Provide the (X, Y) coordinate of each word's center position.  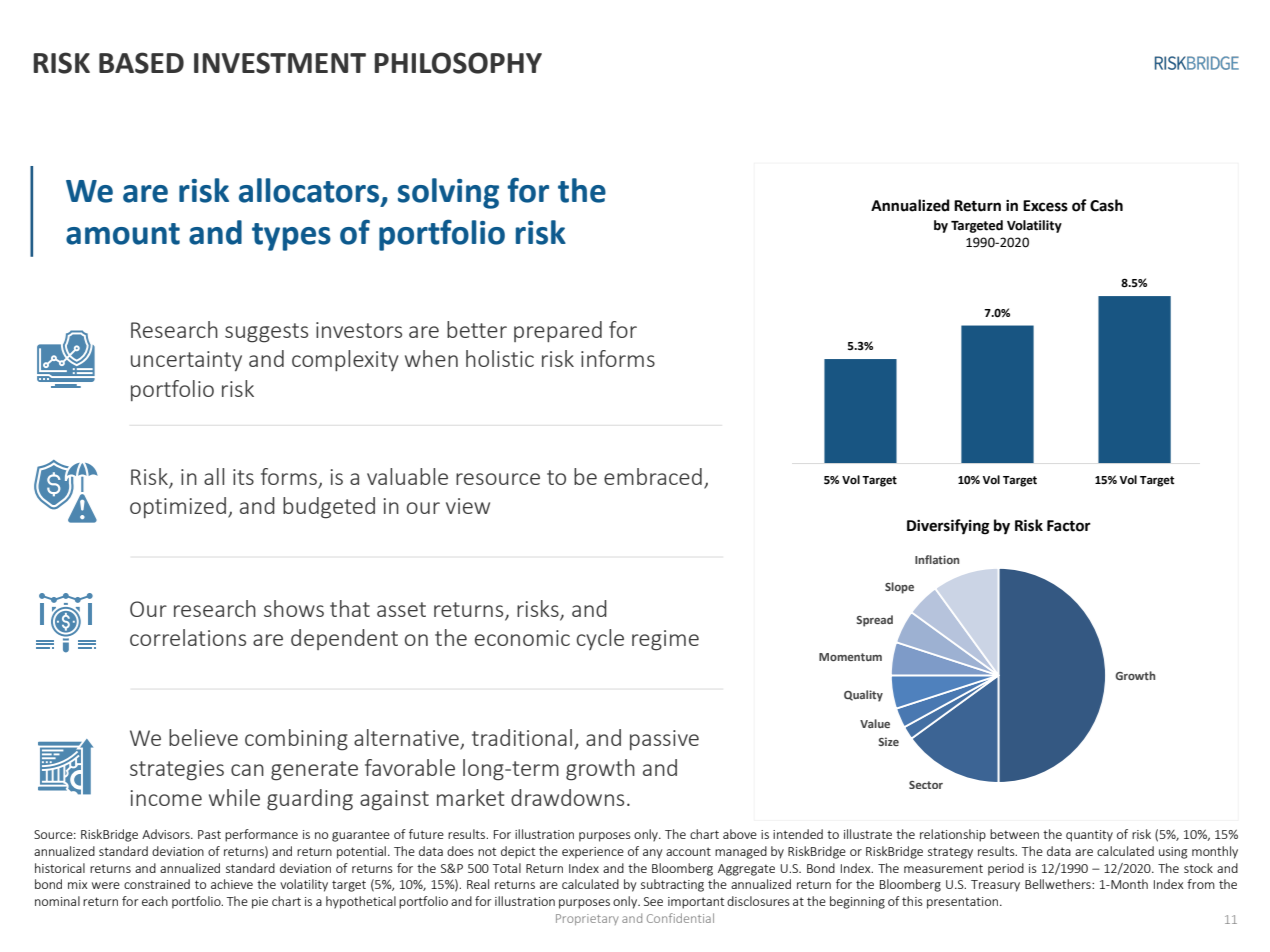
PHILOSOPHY (458, 63)
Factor (1069, 526)
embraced (653, 476)
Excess (1045, 206)
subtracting (672, 885)
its (243, 477)
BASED (141, 63)
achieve (232, 884)
